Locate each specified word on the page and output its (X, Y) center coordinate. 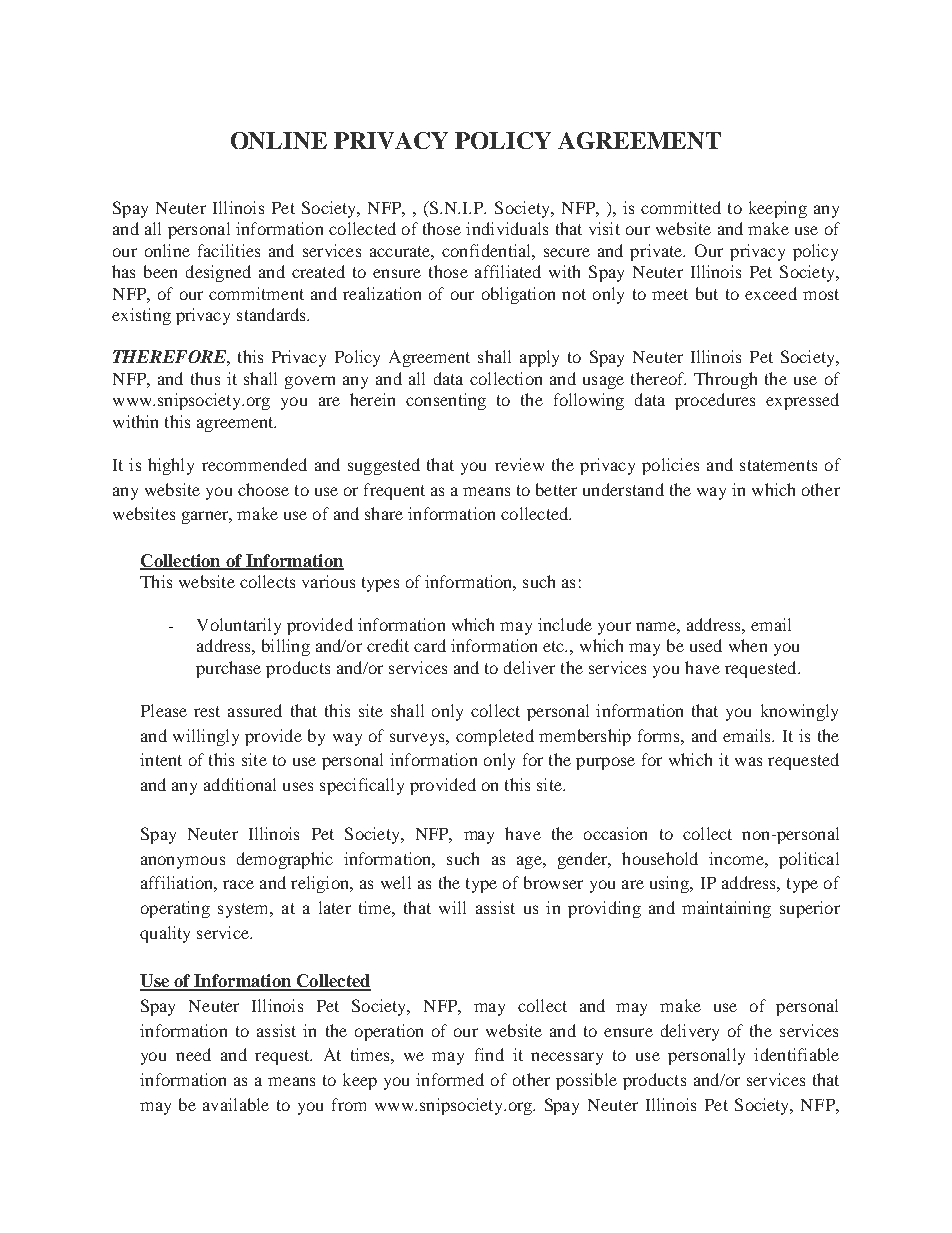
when (748, 645)
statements (778, 465)
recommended (254, 464)
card (430, 645)
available (236, 1104)
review (519, 464)
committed (681, 207)
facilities (229, 250)
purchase (228, 669)
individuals (507, 228)
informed (450, 1079)
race (238, 884)
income (737, 858)
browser (553, 882)
